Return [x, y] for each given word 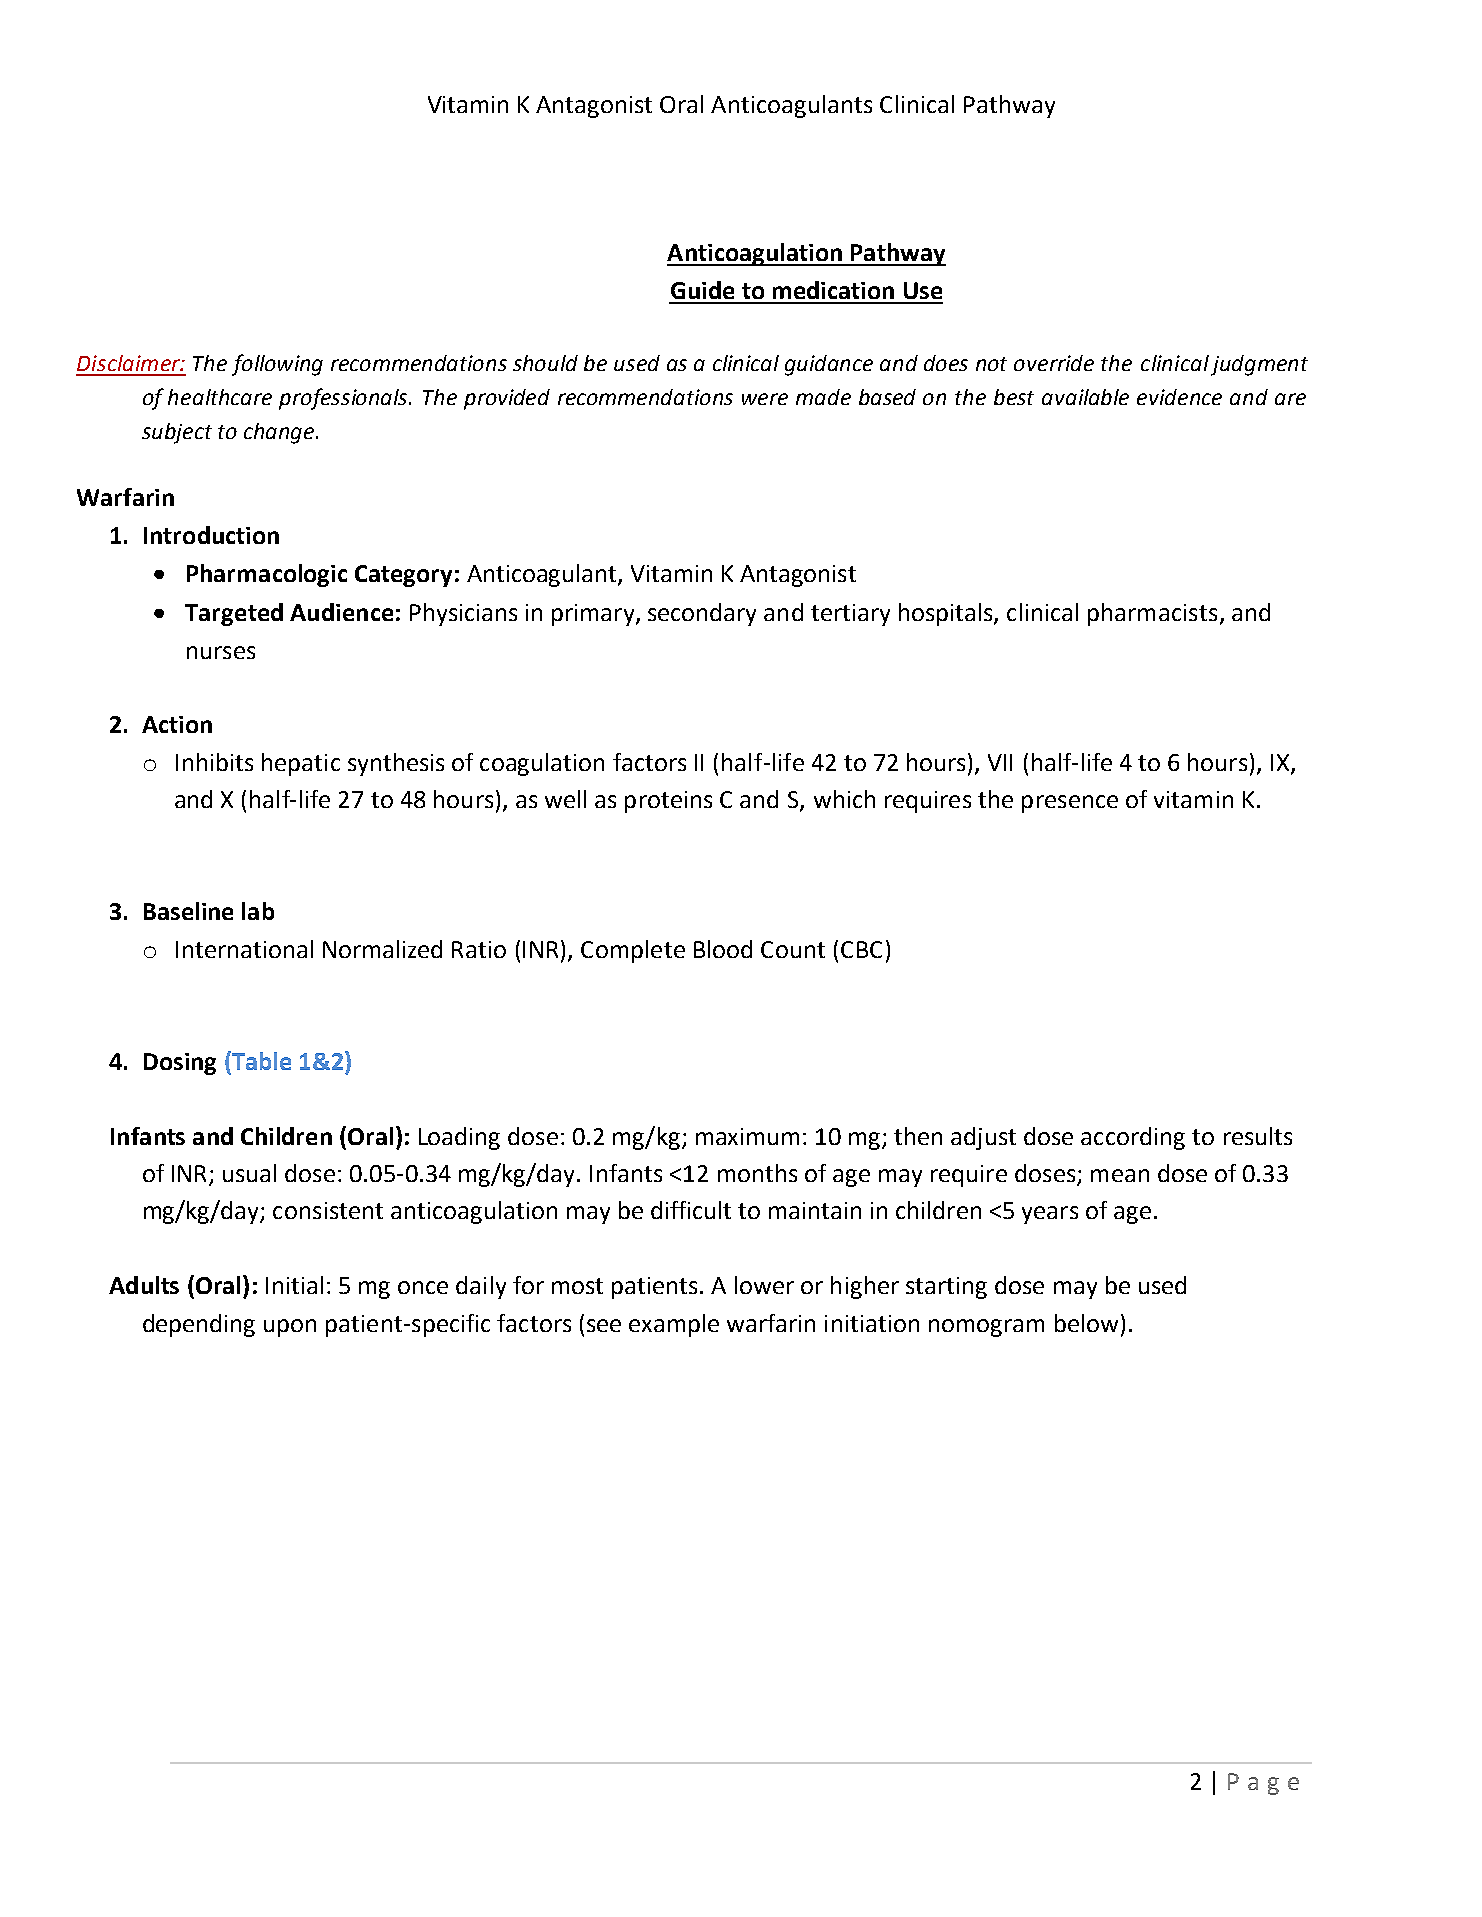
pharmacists [1152, 614]
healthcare [220, 397]
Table [260, 1060]
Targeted [234, 614]
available [1085, 397]
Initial [294, 1285]
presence [1070, 804]
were [765, 399]
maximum [747, 1136]
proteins [668, 802]
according [1133, 1138]
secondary [702, 614]
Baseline [188, 911]
